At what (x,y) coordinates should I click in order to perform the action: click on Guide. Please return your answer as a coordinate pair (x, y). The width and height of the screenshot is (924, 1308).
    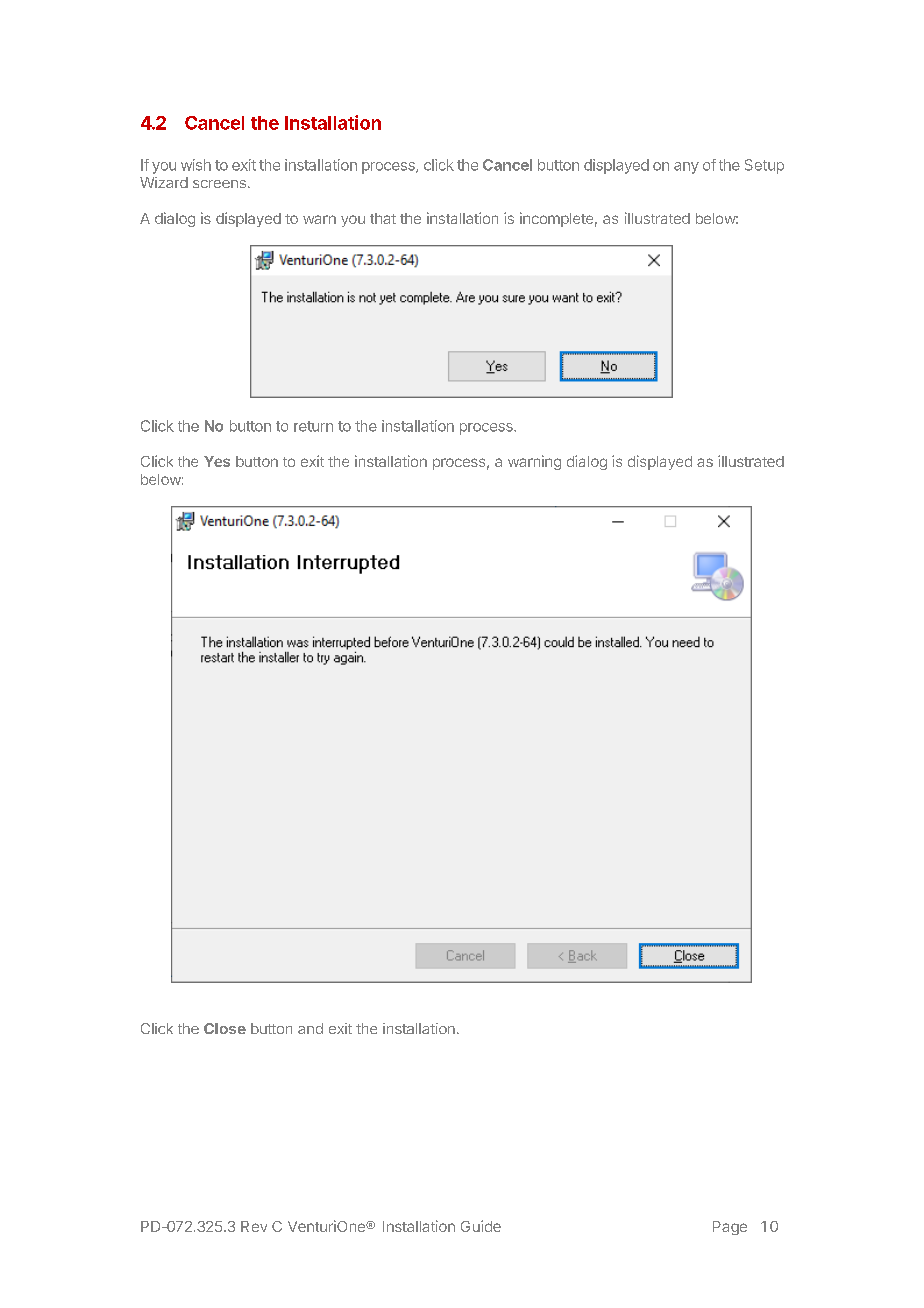
    Looking at the image, I should click on (481, 1226).
